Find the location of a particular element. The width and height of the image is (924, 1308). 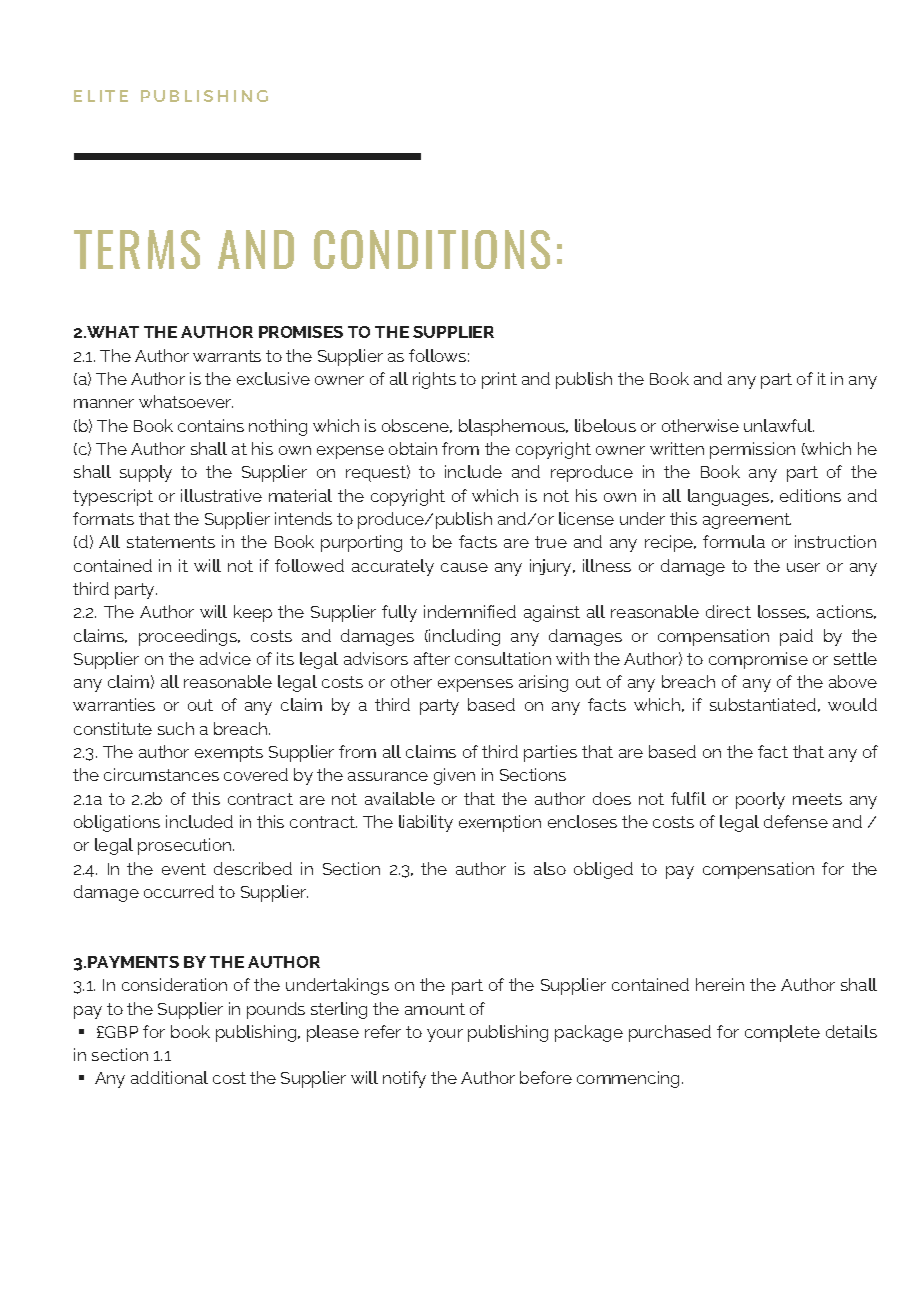

additional is located at coordinates (169, 1077).
